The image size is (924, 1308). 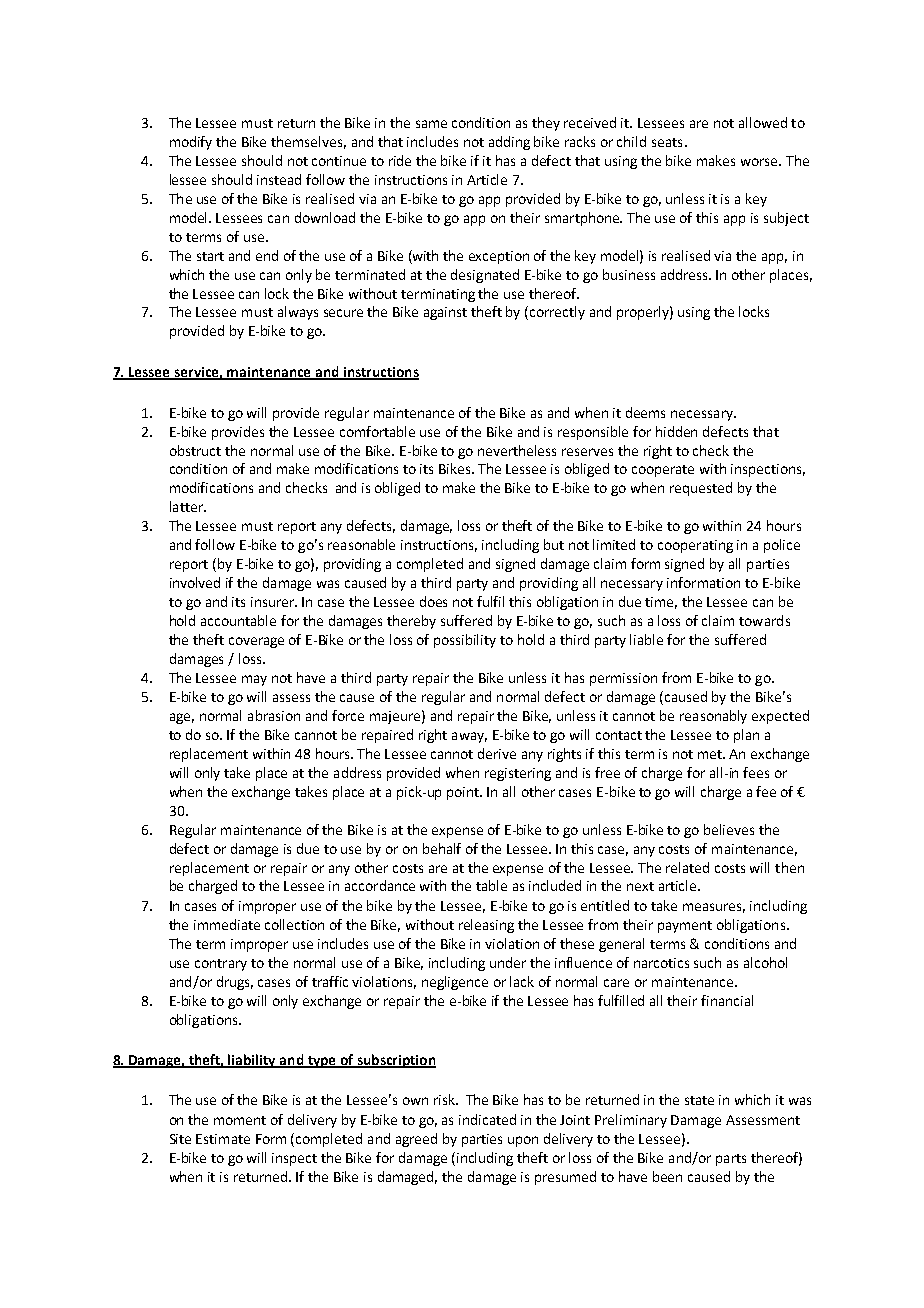 I want to click on adding, so click(x=509, y=143).
